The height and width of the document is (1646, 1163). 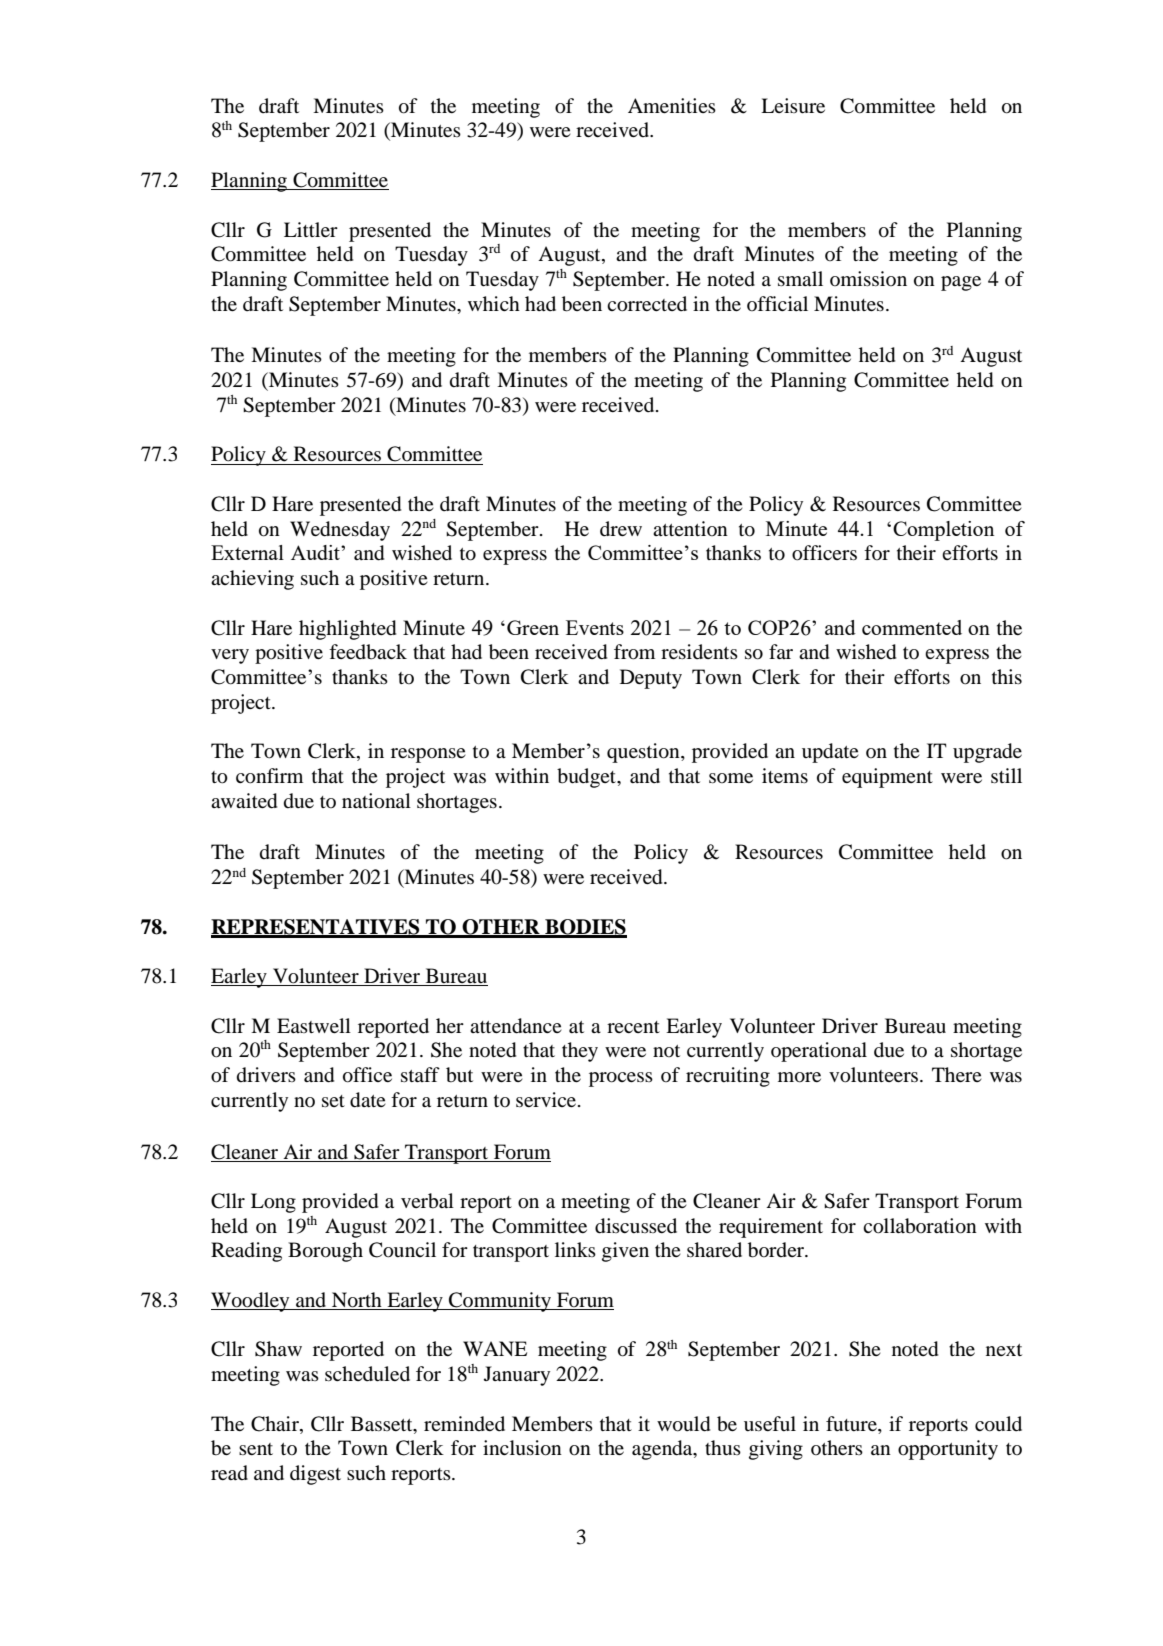 I want to click on digest, so click(x=315, y=1475).
